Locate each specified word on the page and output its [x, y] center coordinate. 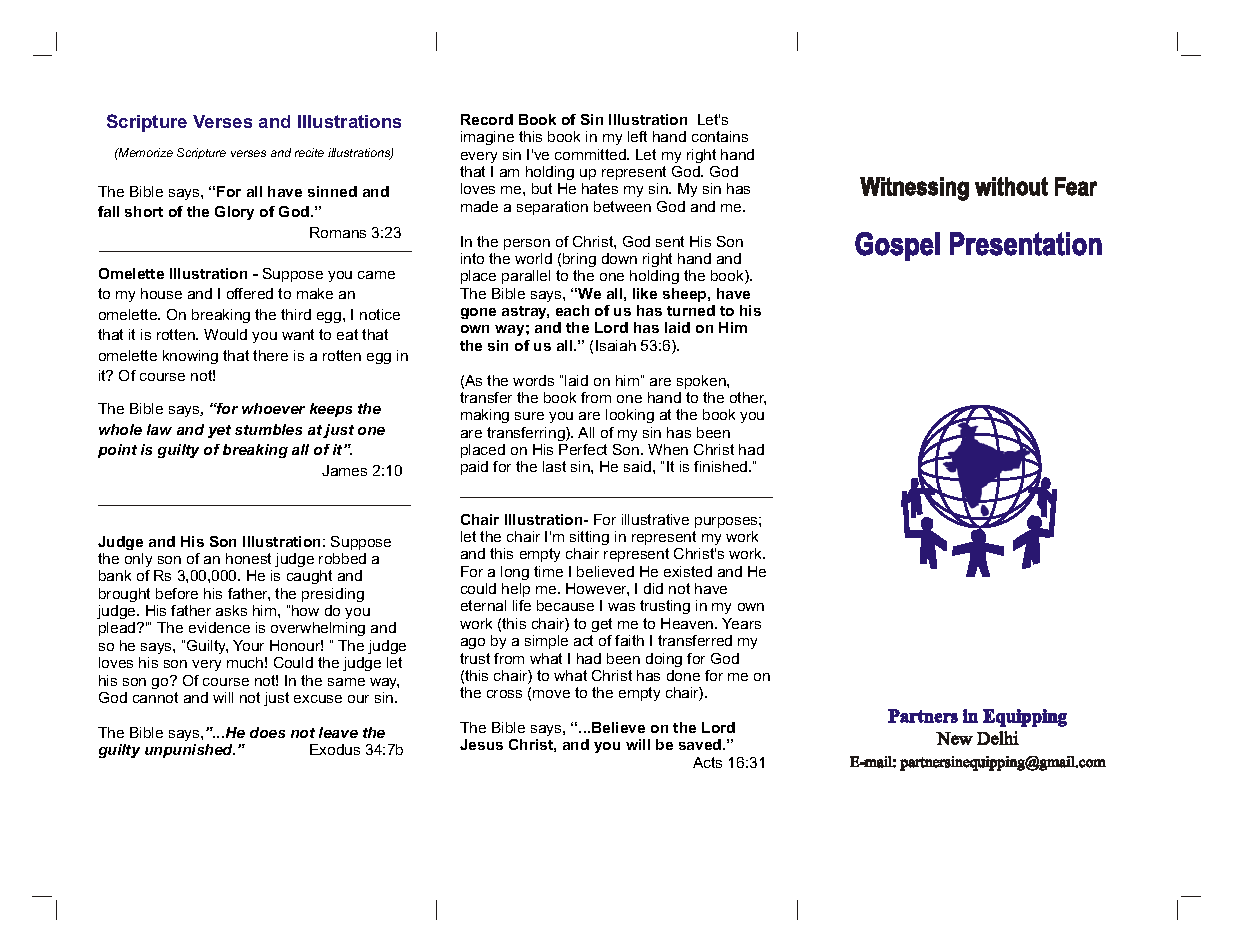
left [637, 136]
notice [380, 314]
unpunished [190, 751]
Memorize [145, 152]
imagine [487, 138]
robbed [342, 558]
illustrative [655, 519]
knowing [190, 357]
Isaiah [616, 345]
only [138, 560]
